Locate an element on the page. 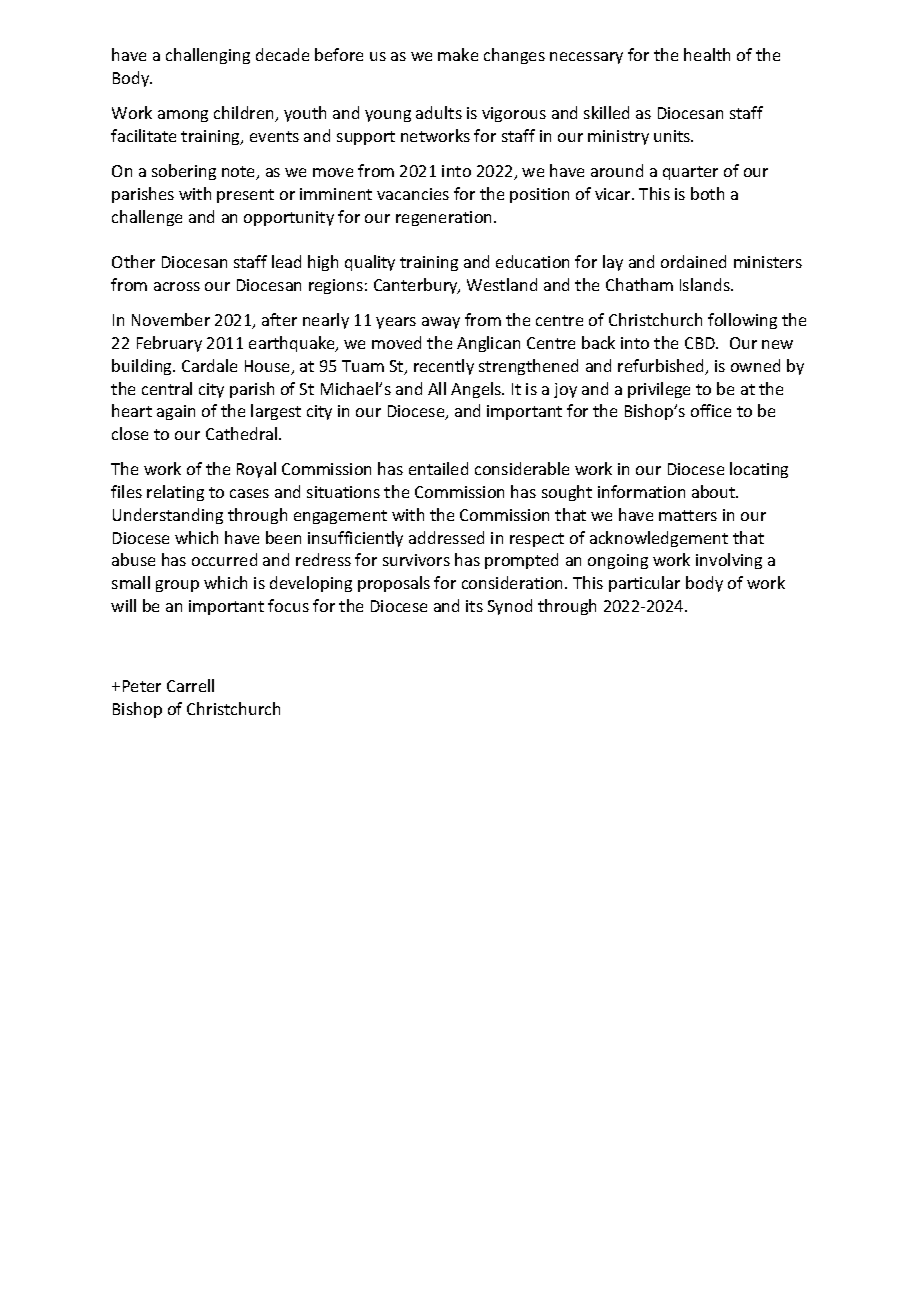  about is located at coordinates (715, 491).
